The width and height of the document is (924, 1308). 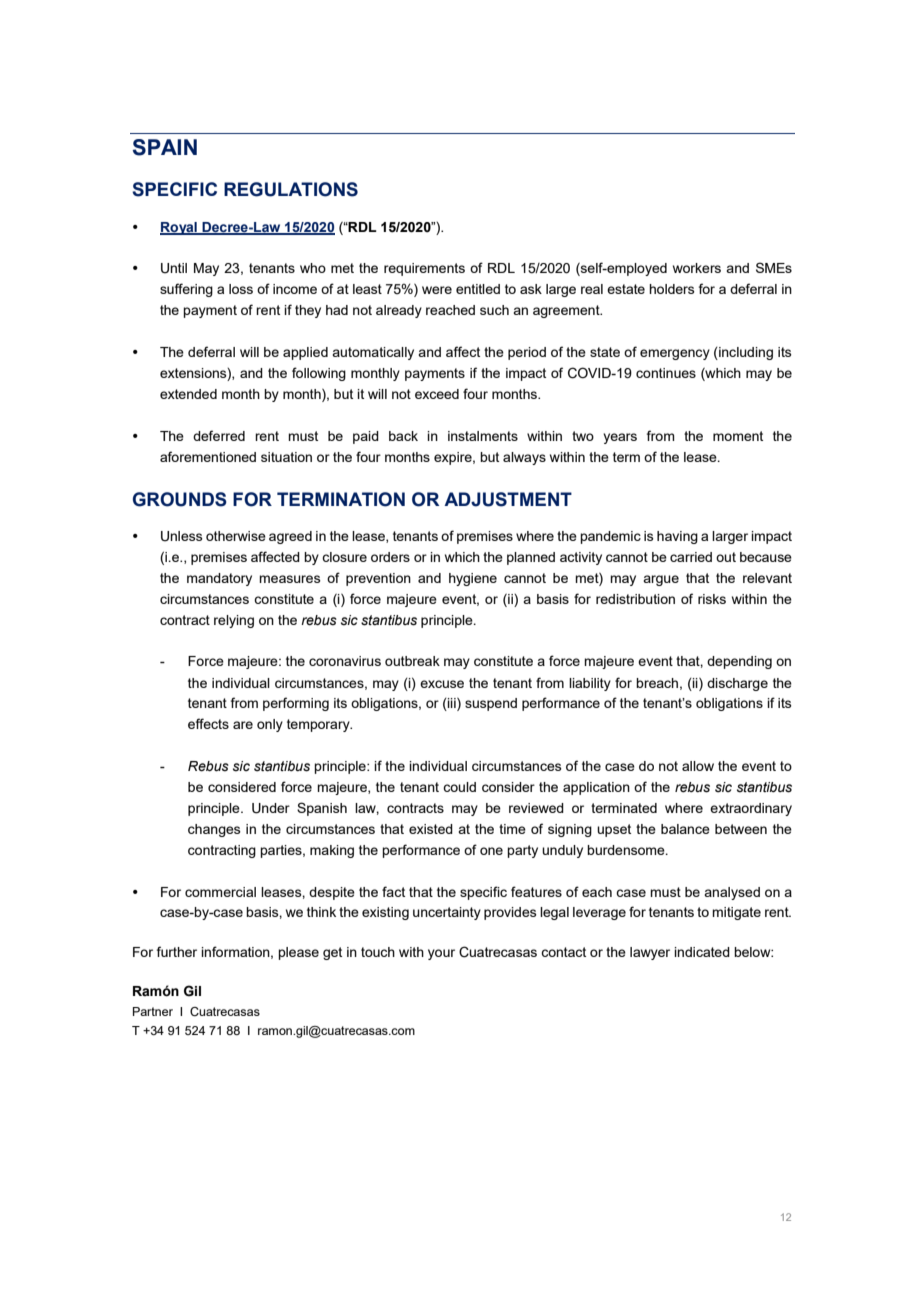 What do you see at coordinates (431, 829) in the document?
I see `existed` at bounding box center [431, 829].
